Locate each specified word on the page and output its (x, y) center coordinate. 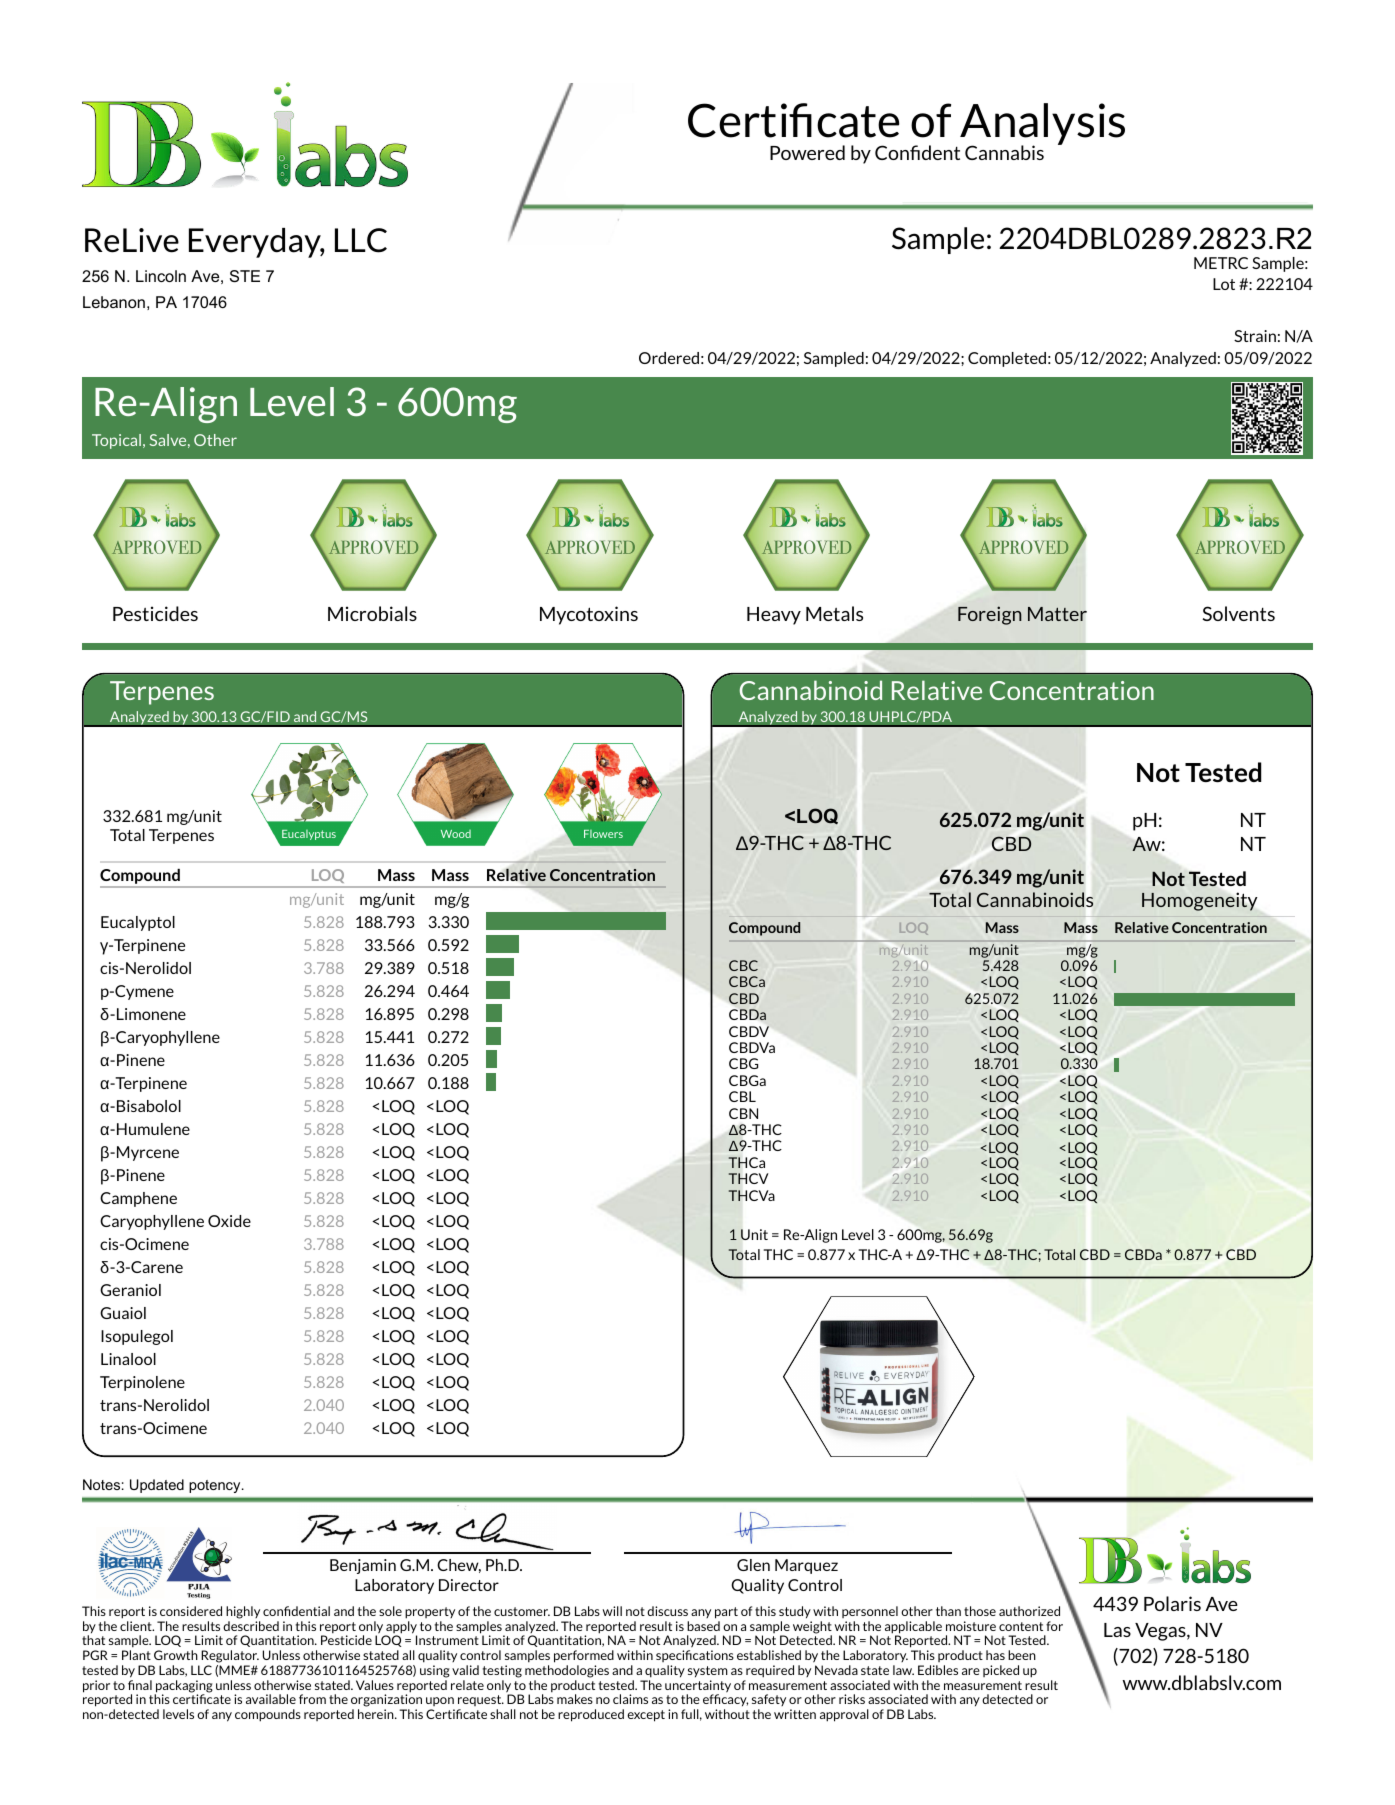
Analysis (1042, 125)
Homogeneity (1199, 902)
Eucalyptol (138, 923)
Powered (807, 152)
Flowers (603, 834)
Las (1117, 1630)
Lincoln (161, 276)
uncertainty (698, 1687)
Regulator (230, 1656)
